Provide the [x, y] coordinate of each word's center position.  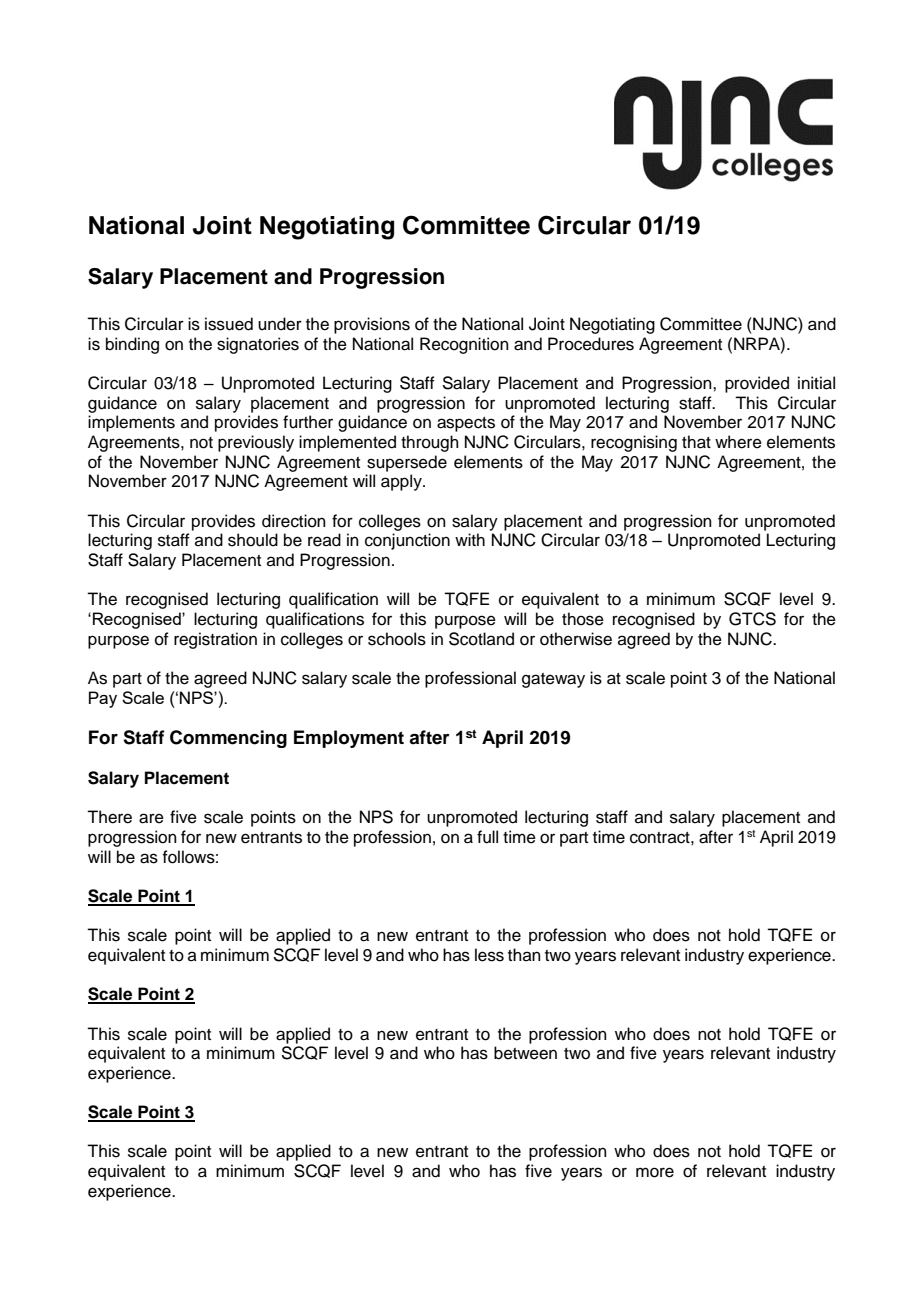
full [487, 837]
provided [757, 384]
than [524, 954]
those [583, 619]
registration [215, 640]
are [151, 818]
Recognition [464, 345]
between [525, 1053]
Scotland [481, 639]
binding [132, 345]
